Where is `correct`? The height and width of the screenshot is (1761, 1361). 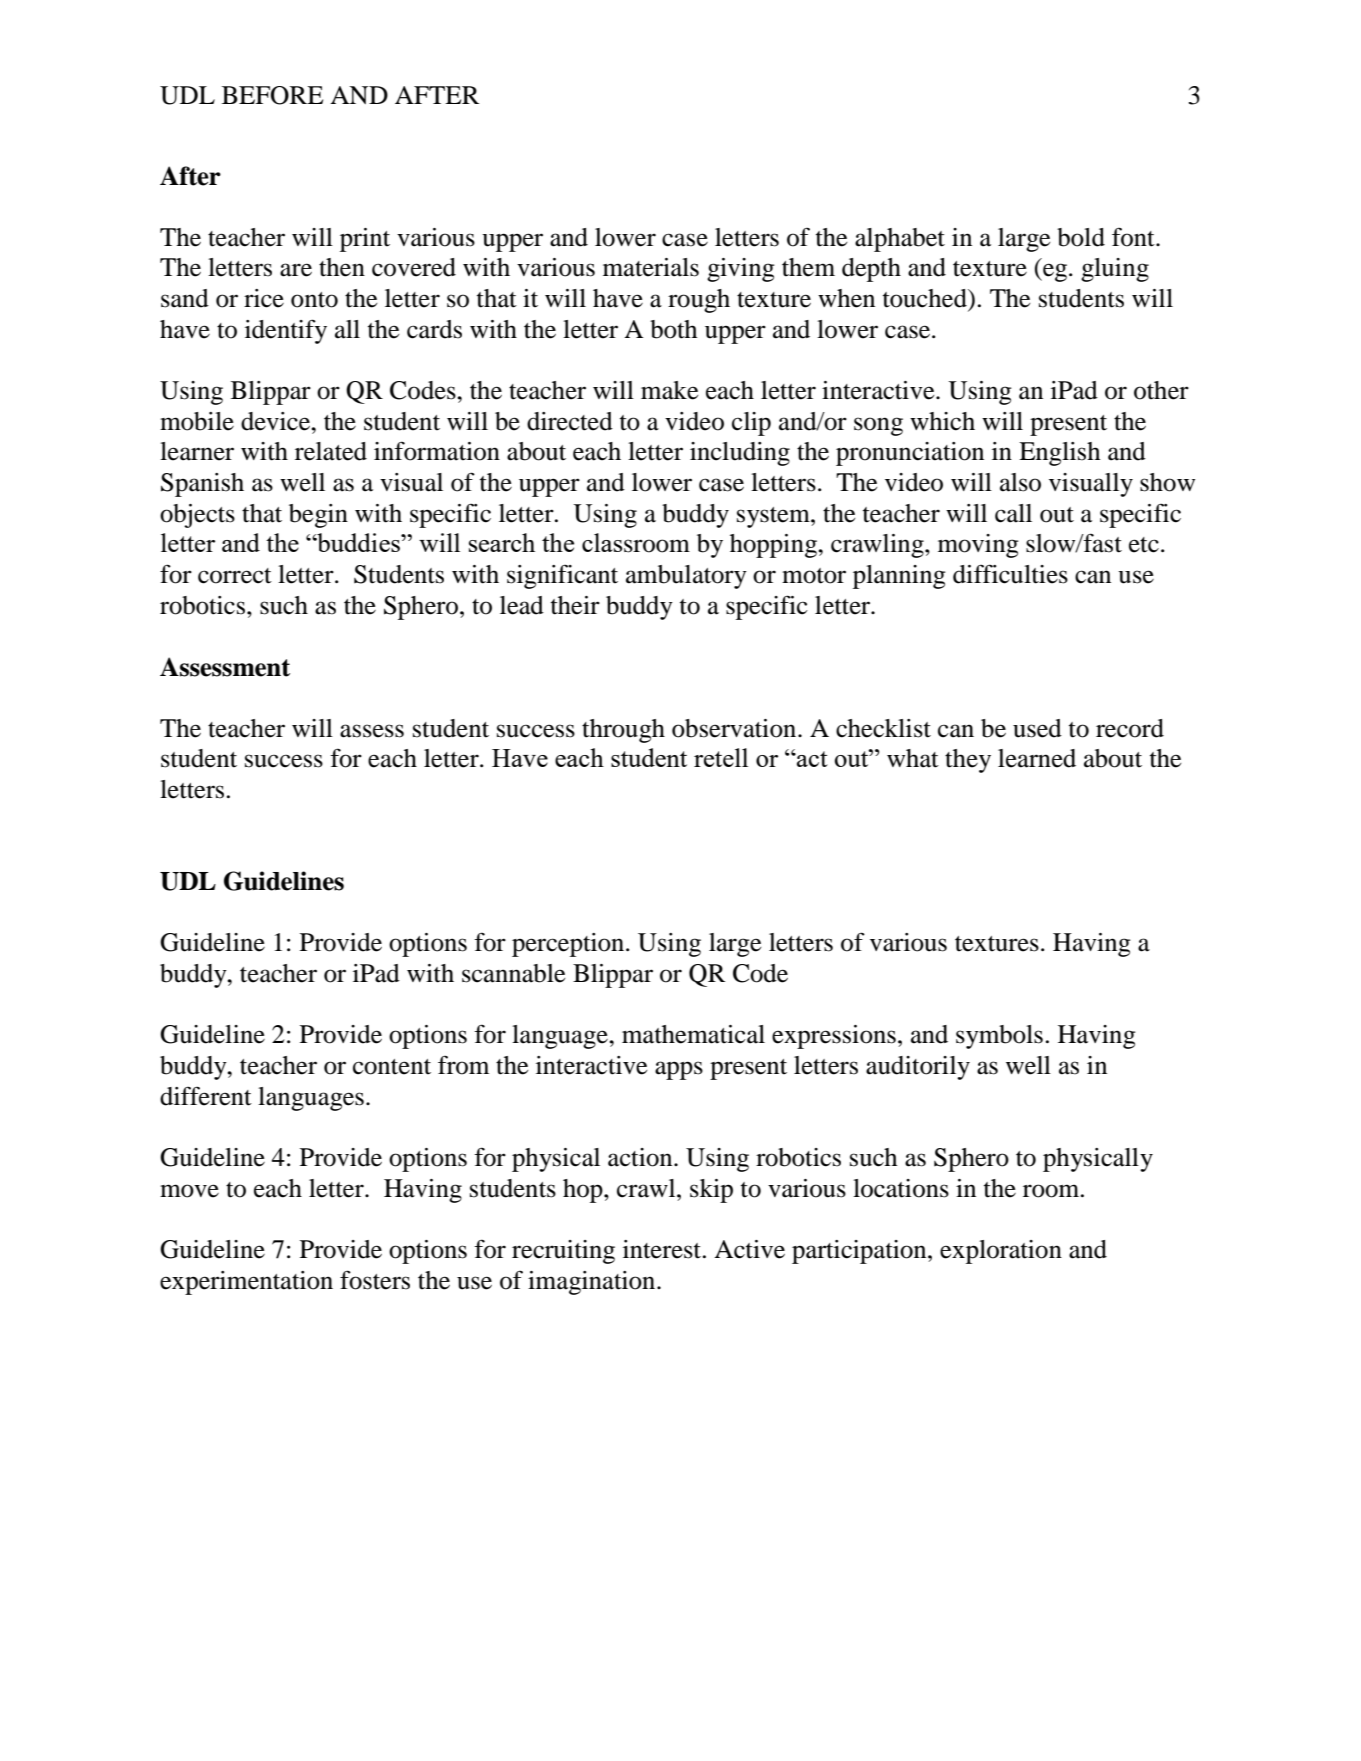
correct is located at coordinates (235, 576).
